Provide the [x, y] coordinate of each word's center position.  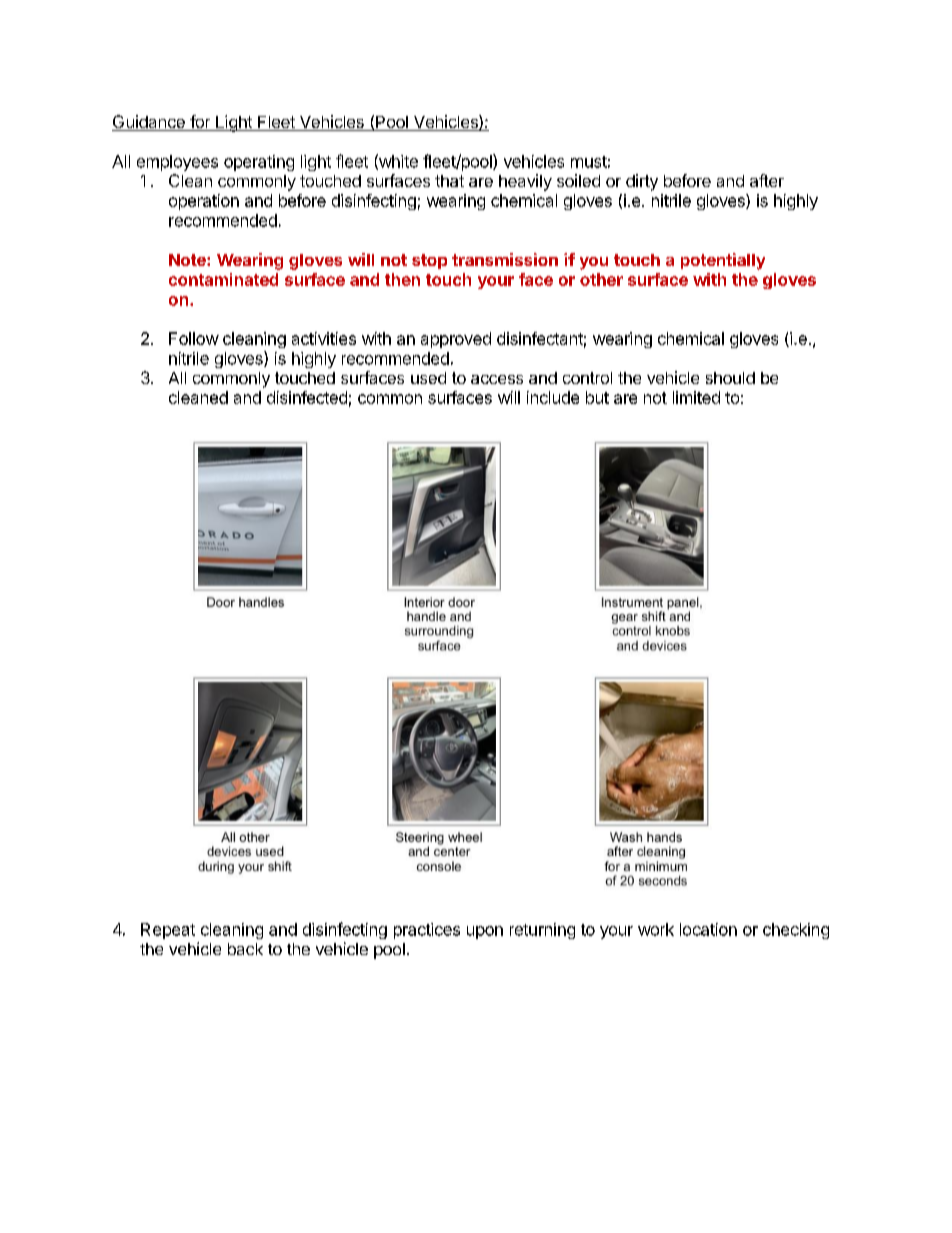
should [730, 378]
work [656, 929]
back [245, 949]
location [708, 929]
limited [696, 397]
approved [456, 340]
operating [259, 163]
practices [427, 931]
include [553, 397]
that [449, 181]
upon [485, 932]
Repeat [168, 931]
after [767, 180]
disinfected [307, 397]
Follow [194, 338]
